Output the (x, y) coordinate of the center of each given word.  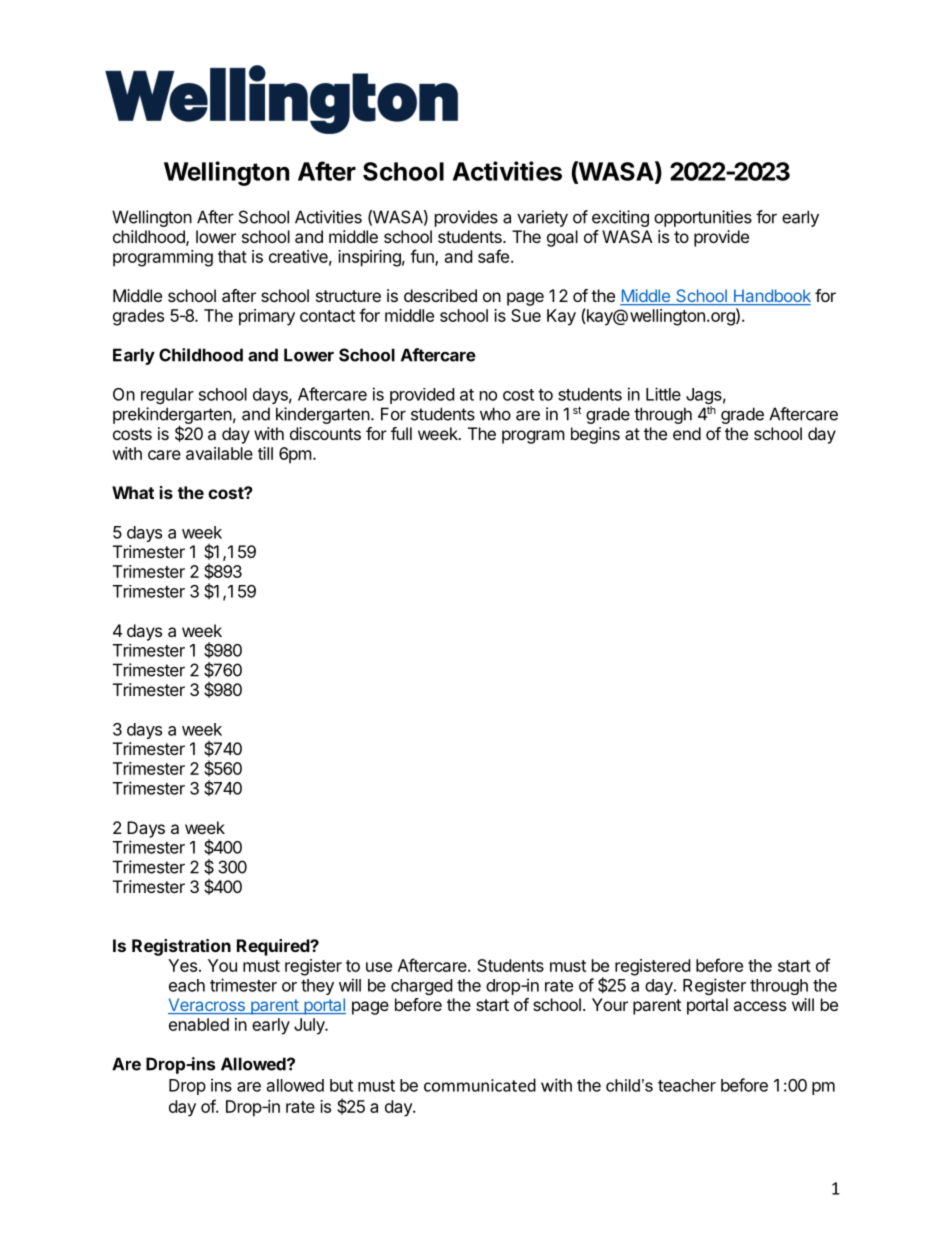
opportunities (703, 218)
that (232, 256)
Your (610, 1004)
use (379, 967)
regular (167, 396)
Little (663, 394)
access (759, 1006)
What (133, 492)
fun (423, 257)
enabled (199, 1024)
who (495, 414)
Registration (181, 947)
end (687, 433)
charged (421, 987)
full (401, 433)
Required (274, 947)
